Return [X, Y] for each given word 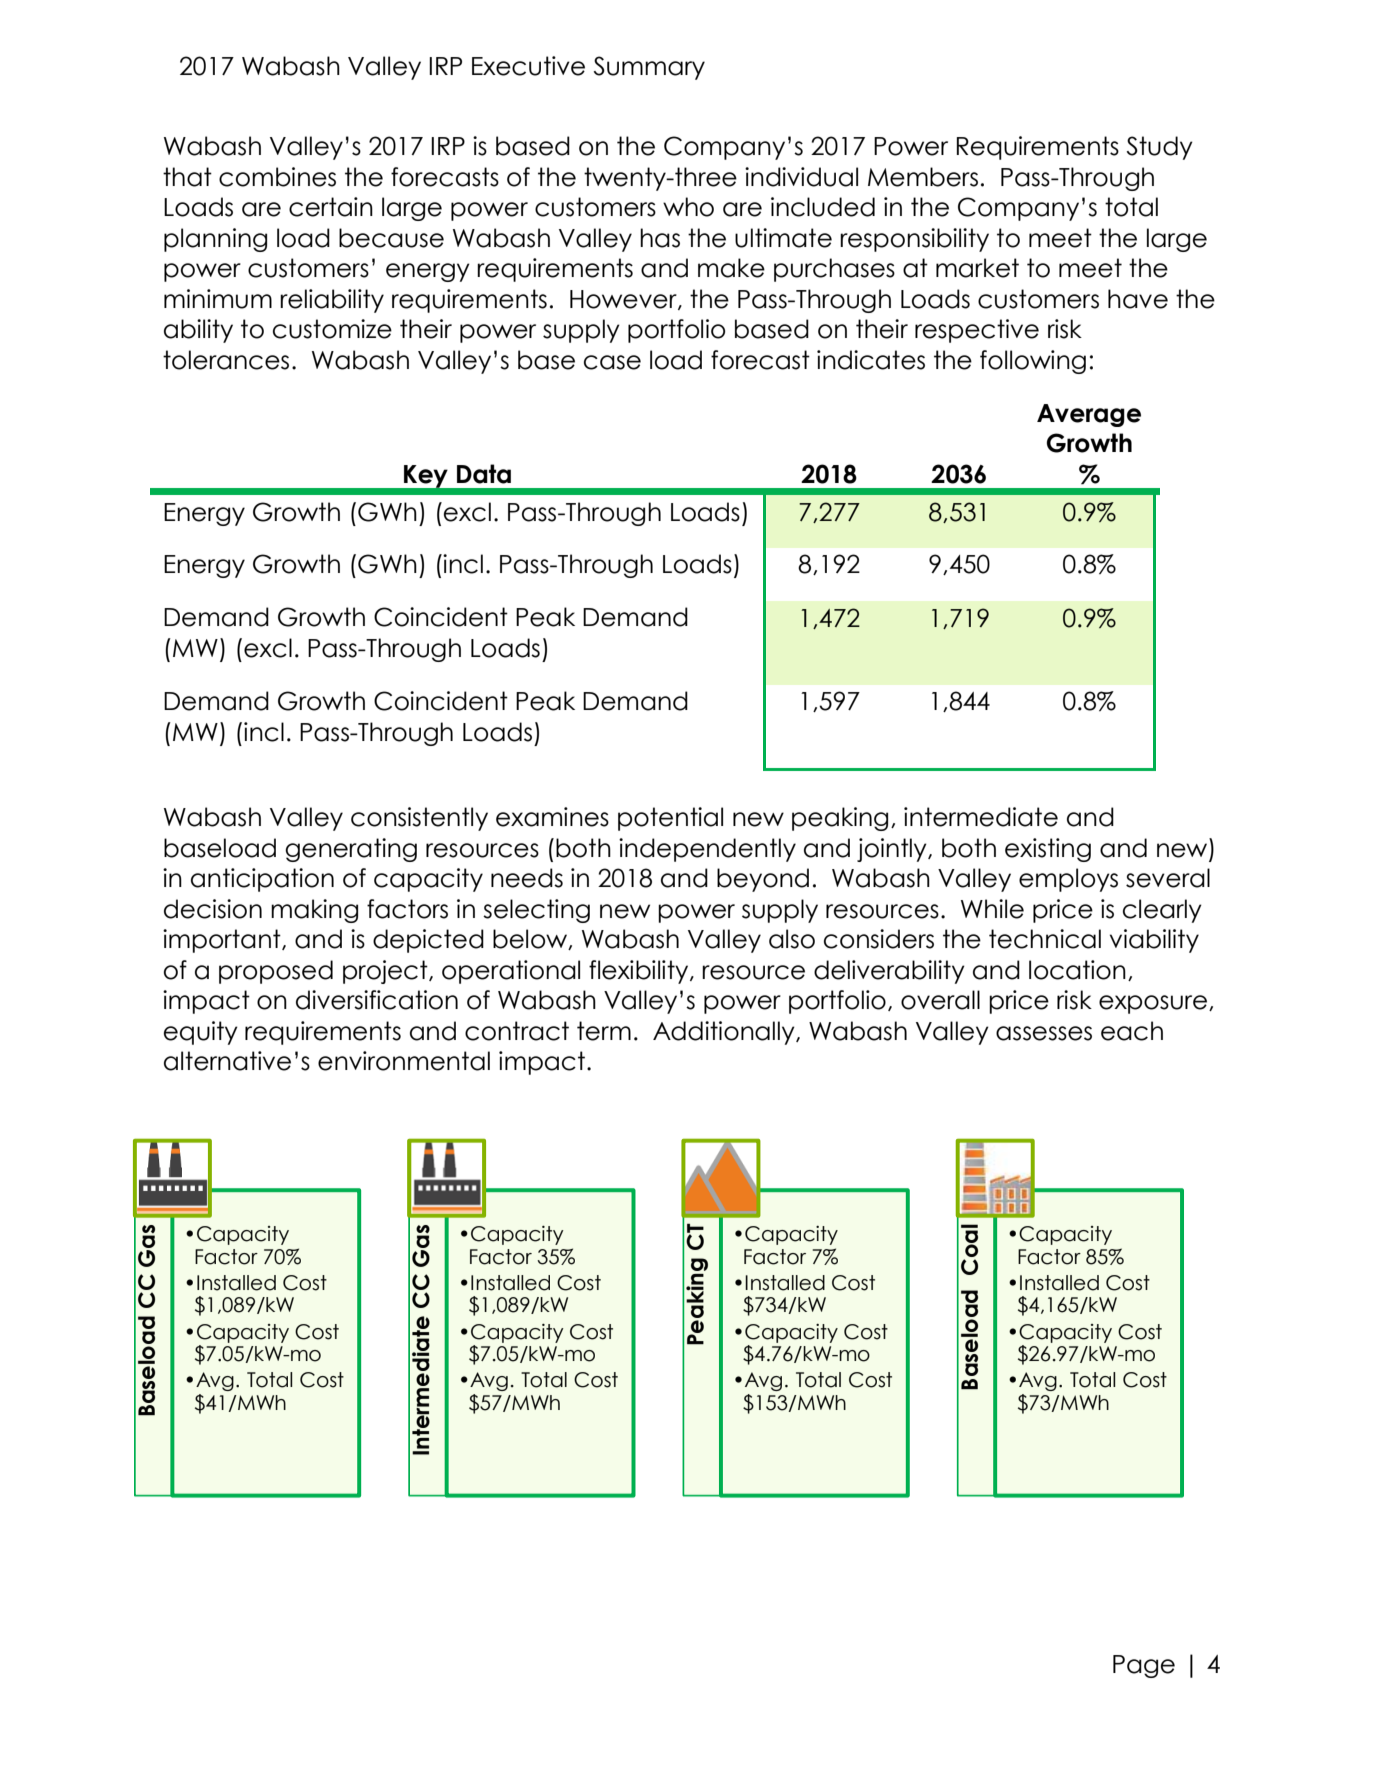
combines [277, 177]
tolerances [226, 360]
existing [1048, 850]
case [612, 362]
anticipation [262, 880]
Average [1089, 415]
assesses [1044, 1033]
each [1132, 1031]
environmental [404, 1061]
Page [1144, 1666]
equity [201, 1033]
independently [707, 850]
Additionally [725, 1033]
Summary [649, 68]
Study [1160, 148]
